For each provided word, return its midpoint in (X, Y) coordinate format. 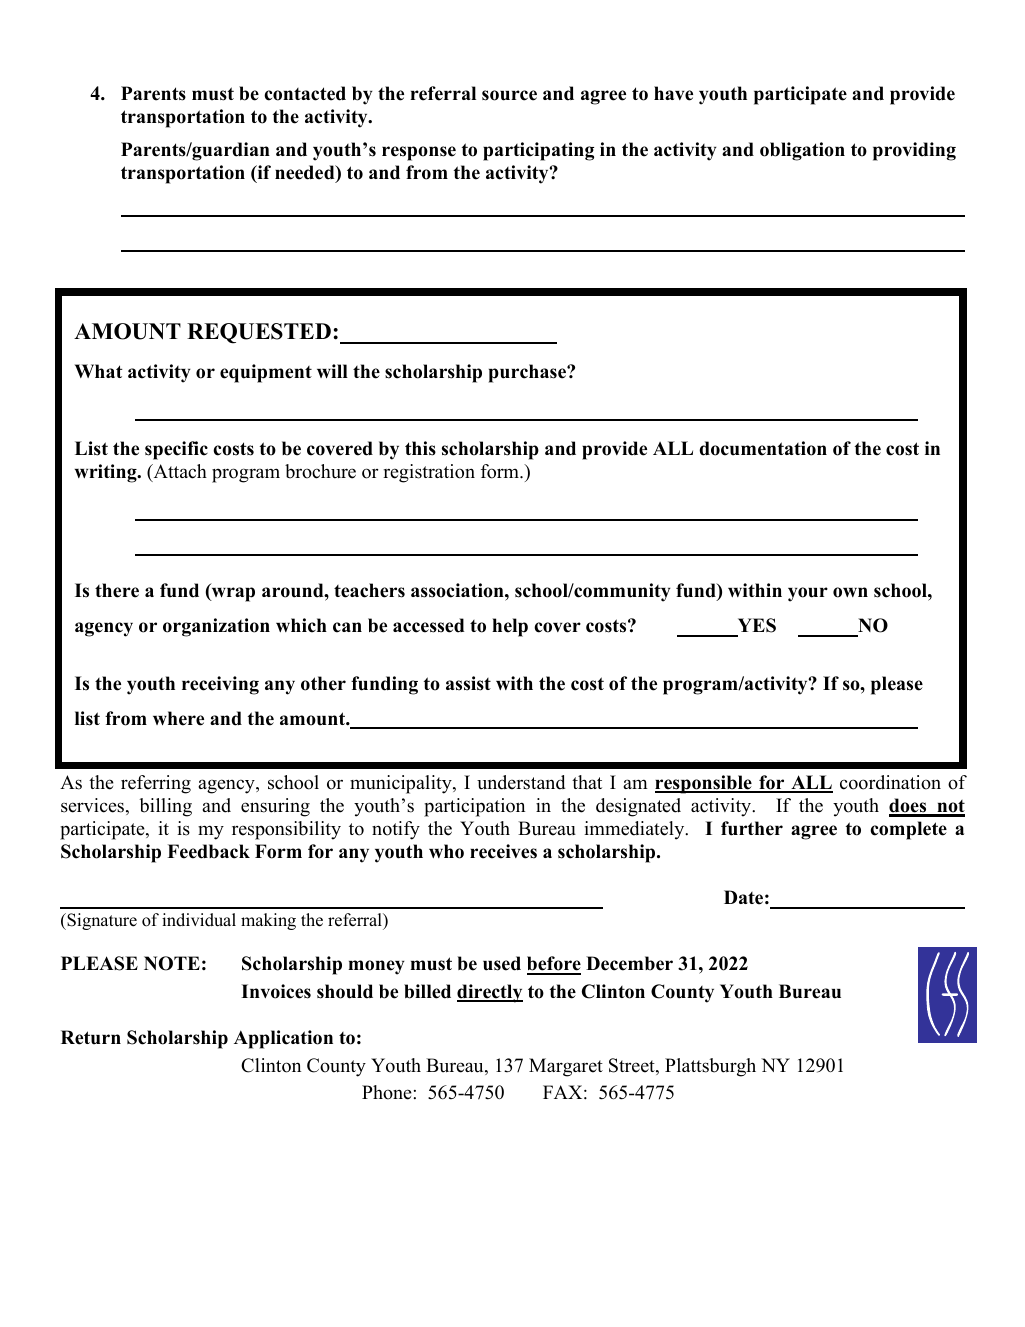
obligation (802, 151)
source (509, 95)
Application (283, 1039)
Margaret (566, 1067)
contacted (305, 93)
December (629, 963)
